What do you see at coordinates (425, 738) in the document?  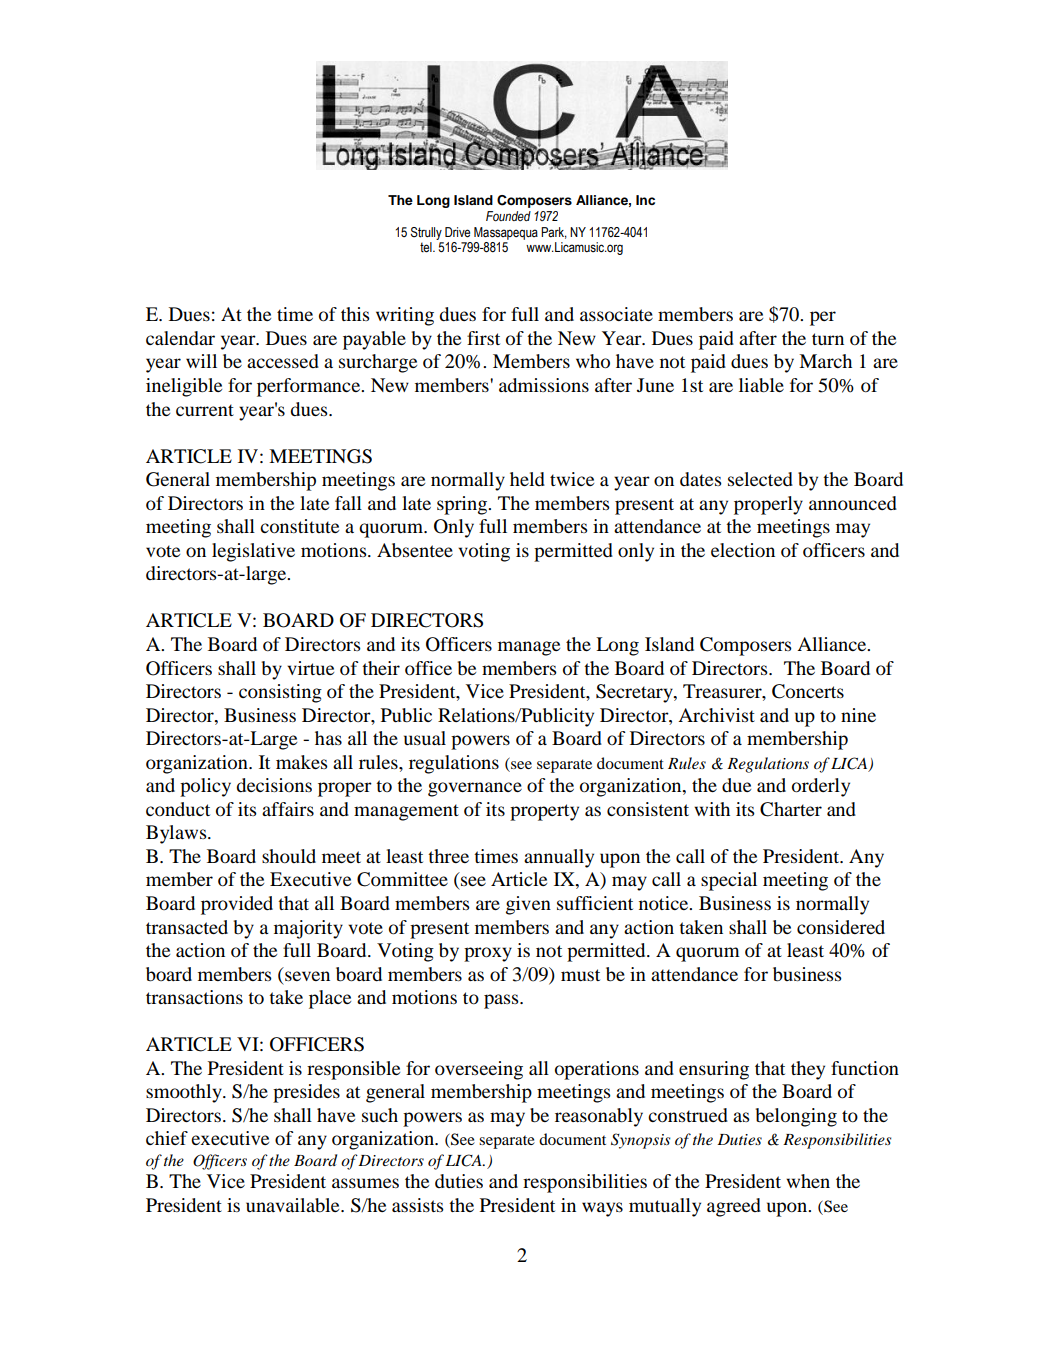 I see `usual` at bounding box center [425, 738].
